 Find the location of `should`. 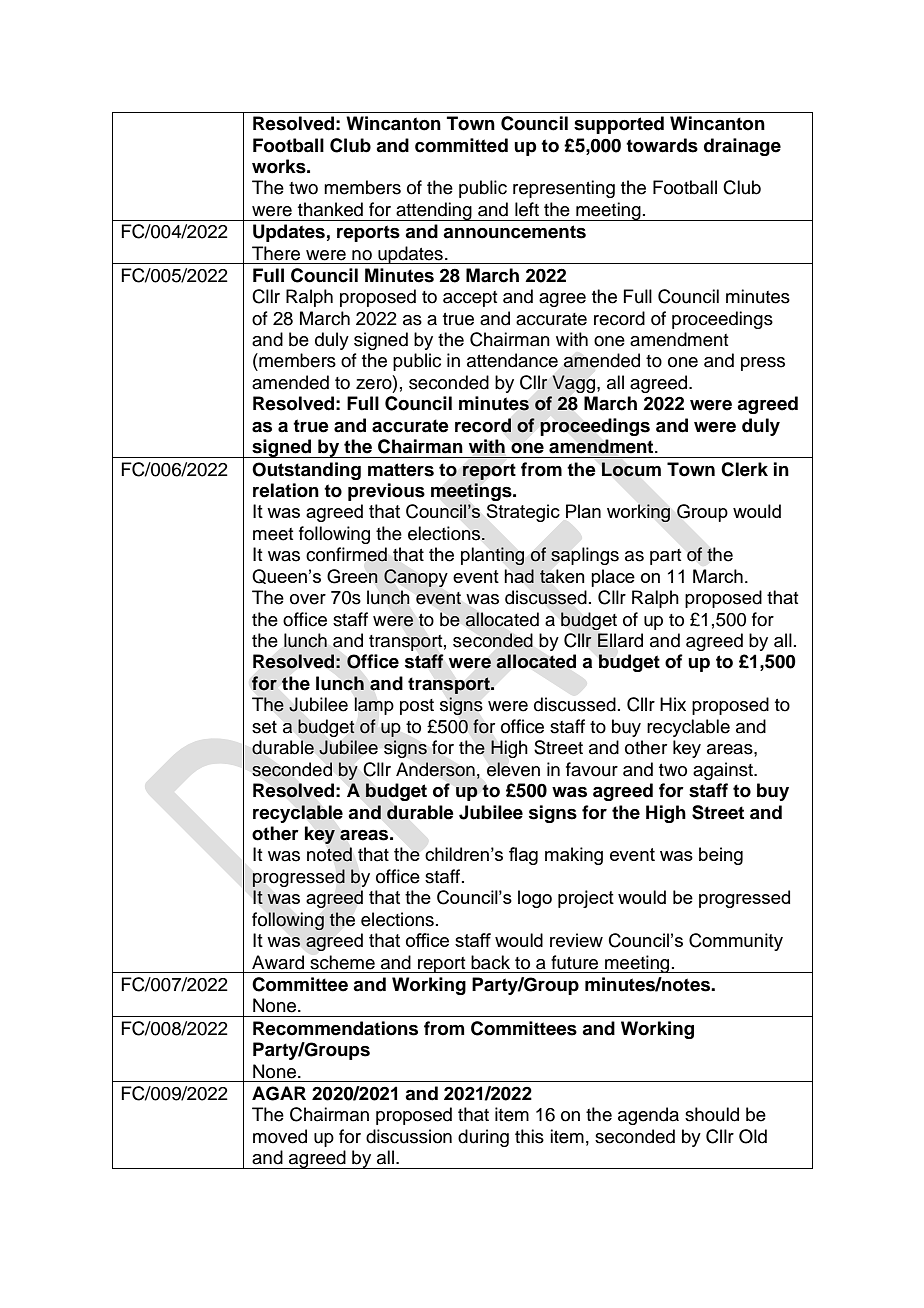

should is located at coordinates (712, 1114).
